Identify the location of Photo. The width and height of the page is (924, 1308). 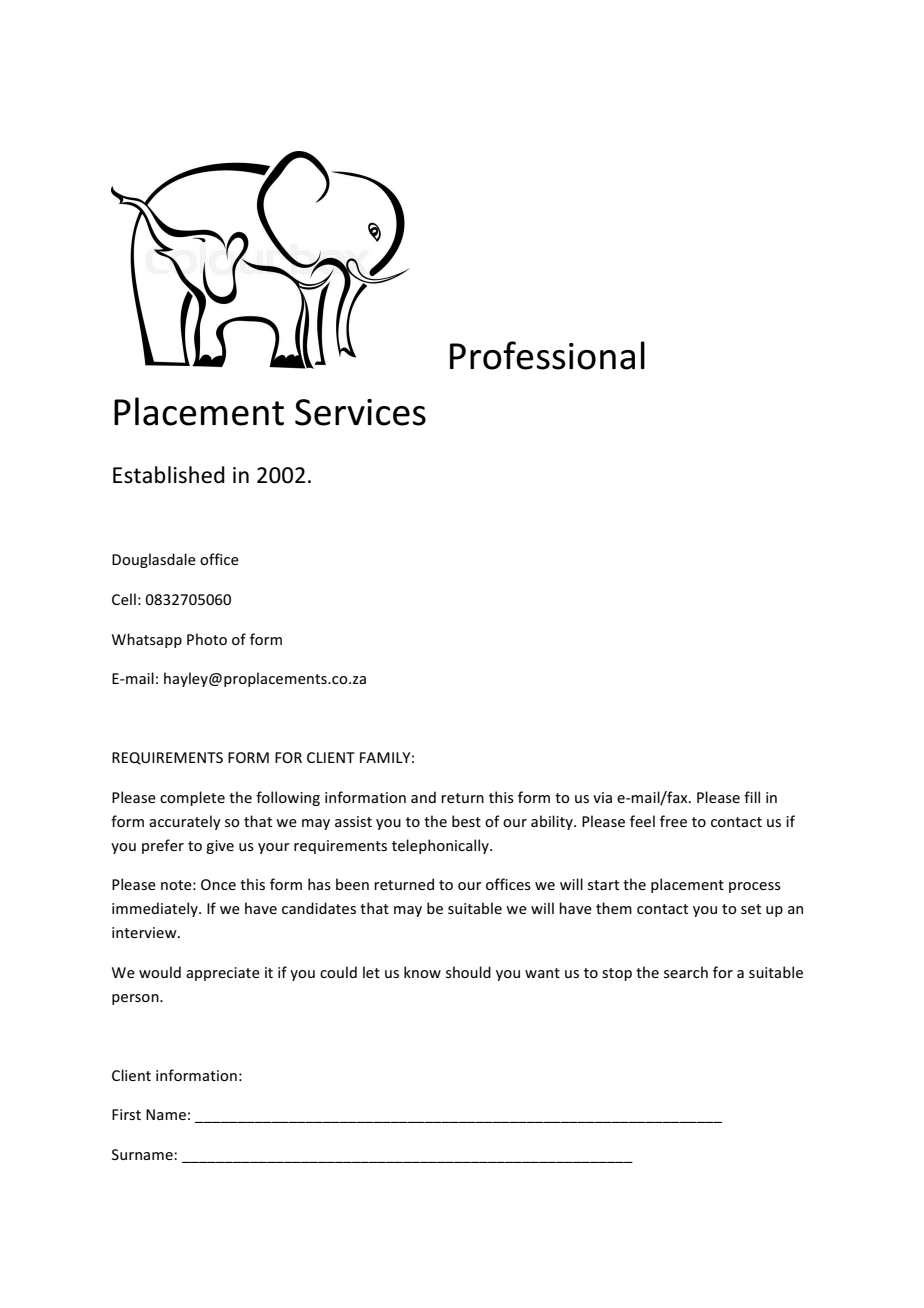
(207, 639).
